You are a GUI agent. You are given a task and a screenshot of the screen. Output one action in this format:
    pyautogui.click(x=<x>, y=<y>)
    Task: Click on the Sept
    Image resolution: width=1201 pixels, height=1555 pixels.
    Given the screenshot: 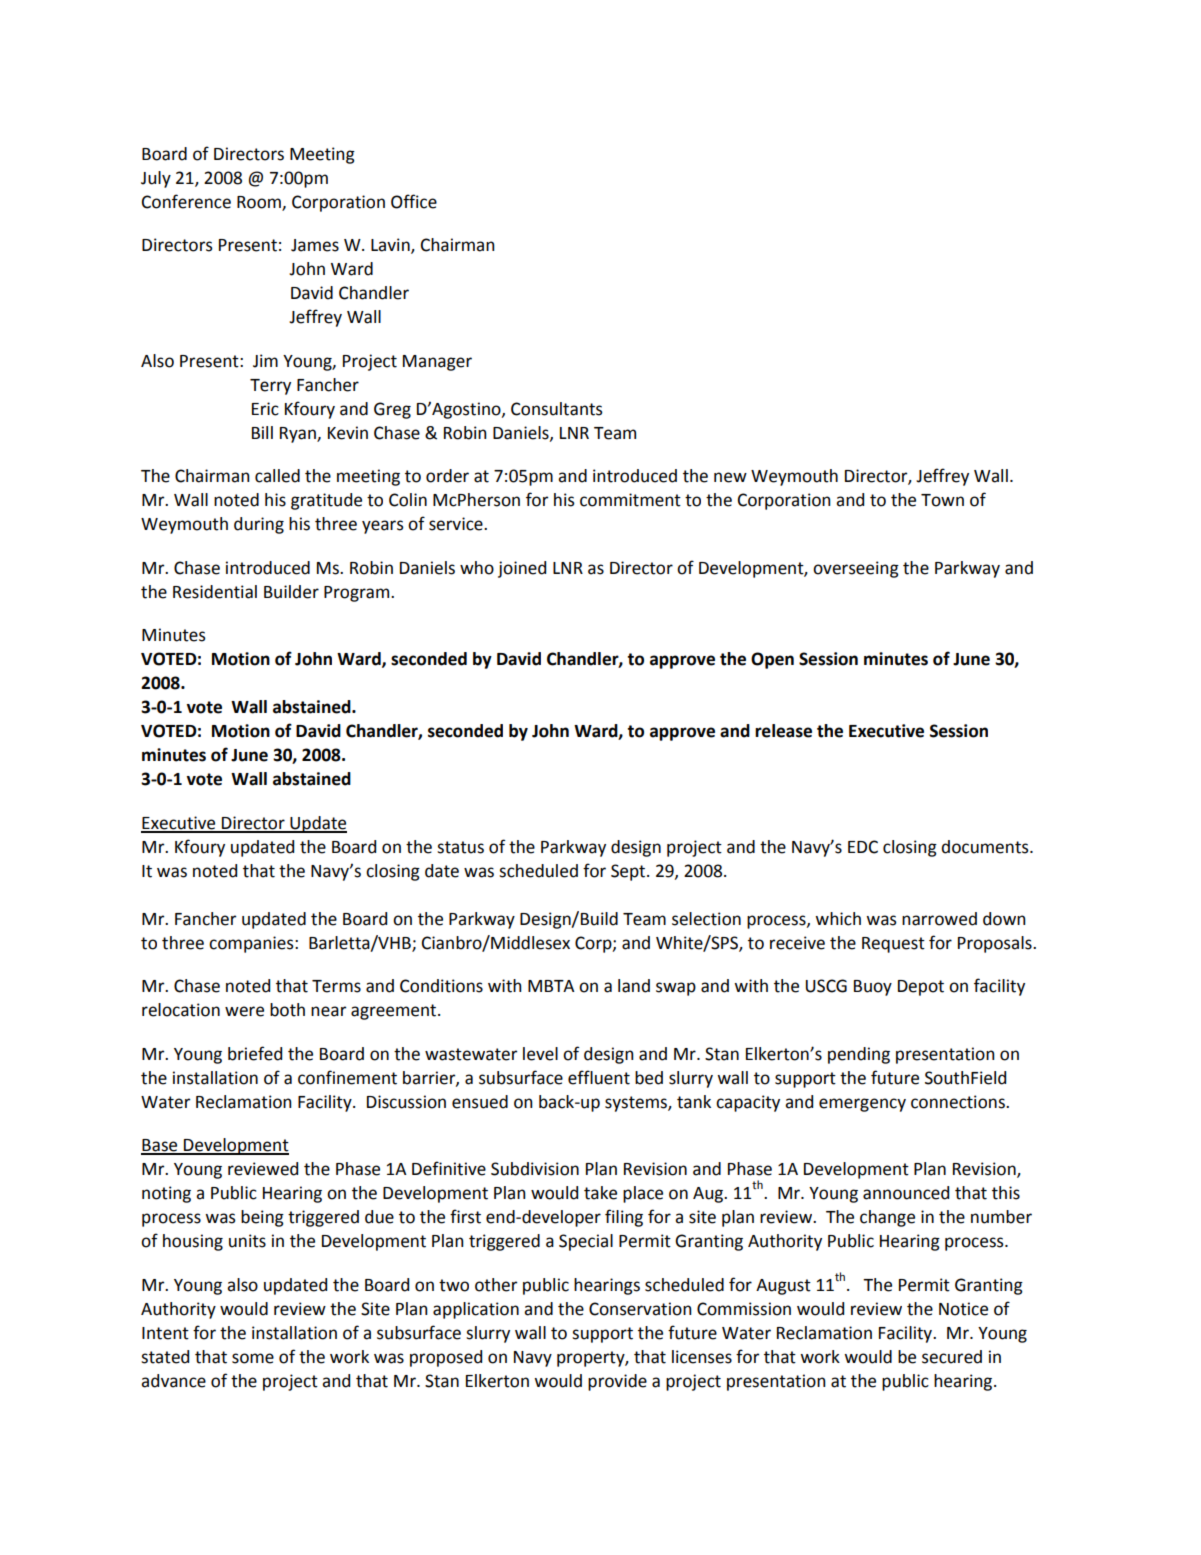 What is the action you would take?
    pyautogui.click(x=629, y=872)
